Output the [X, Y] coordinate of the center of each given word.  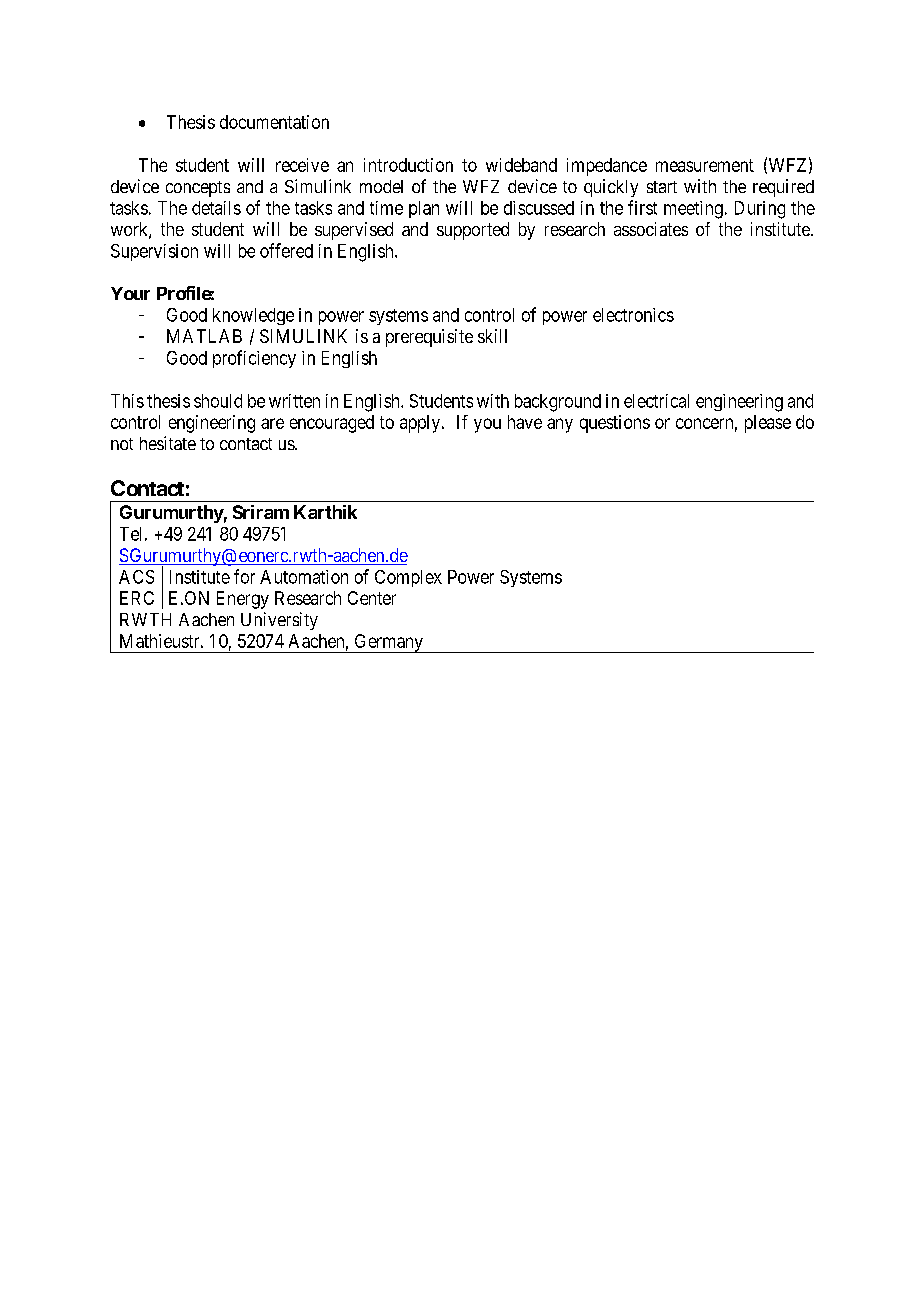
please [768, 424]
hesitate [168, 443]
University [279, 621]
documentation [274, 122]
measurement [705, 165]
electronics [633, 315]
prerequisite [429, 338]
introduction [408, 165]
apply [421, 424]
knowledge [253, 316]
